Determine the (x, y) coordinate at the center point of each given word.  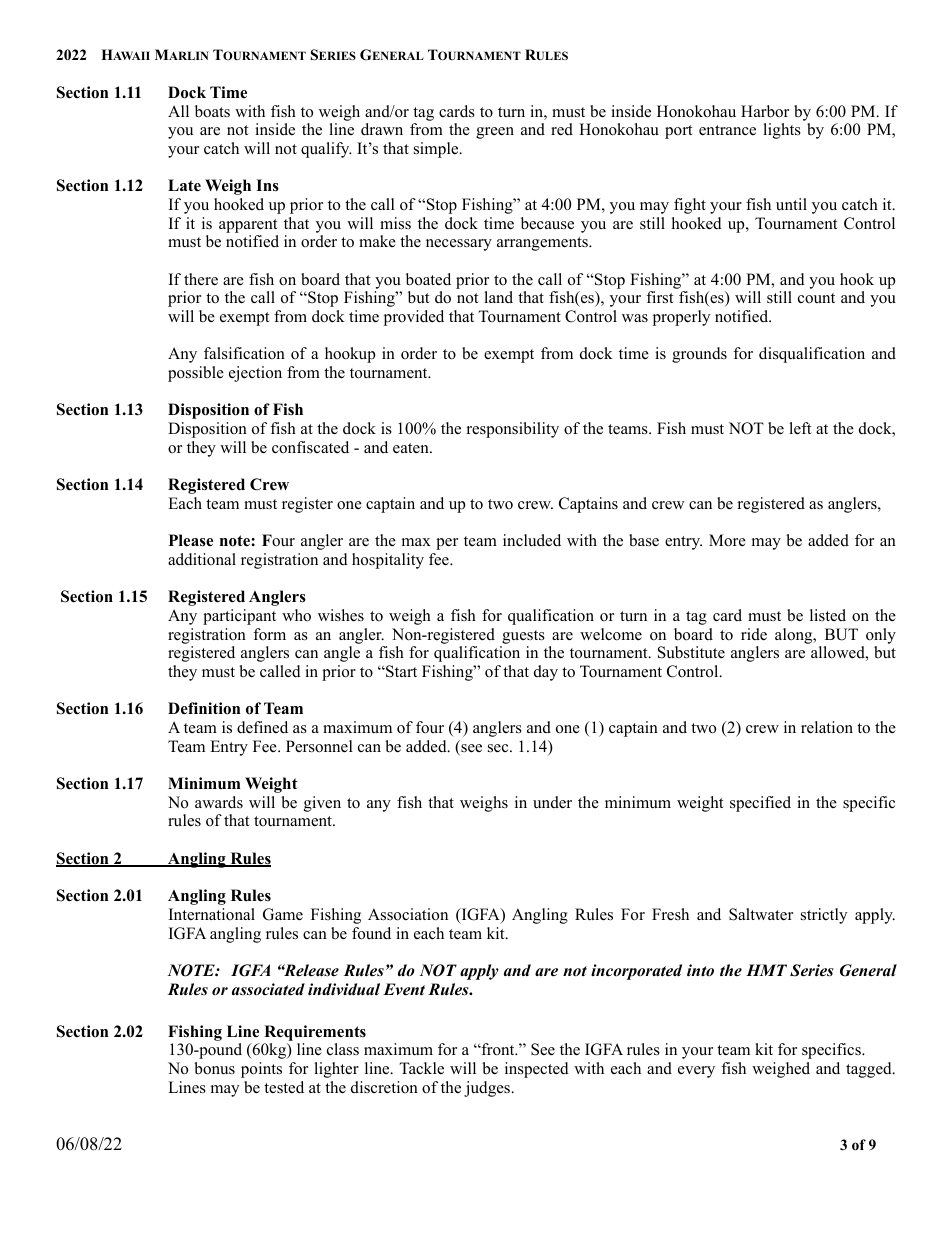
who (296, 615)
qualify (326, 150)
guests (523, 637)
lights (782, 131)
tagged (870, 1070)
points (261, 1070)
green (495, 133)
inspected (537, 1070)
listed (828, 615)
